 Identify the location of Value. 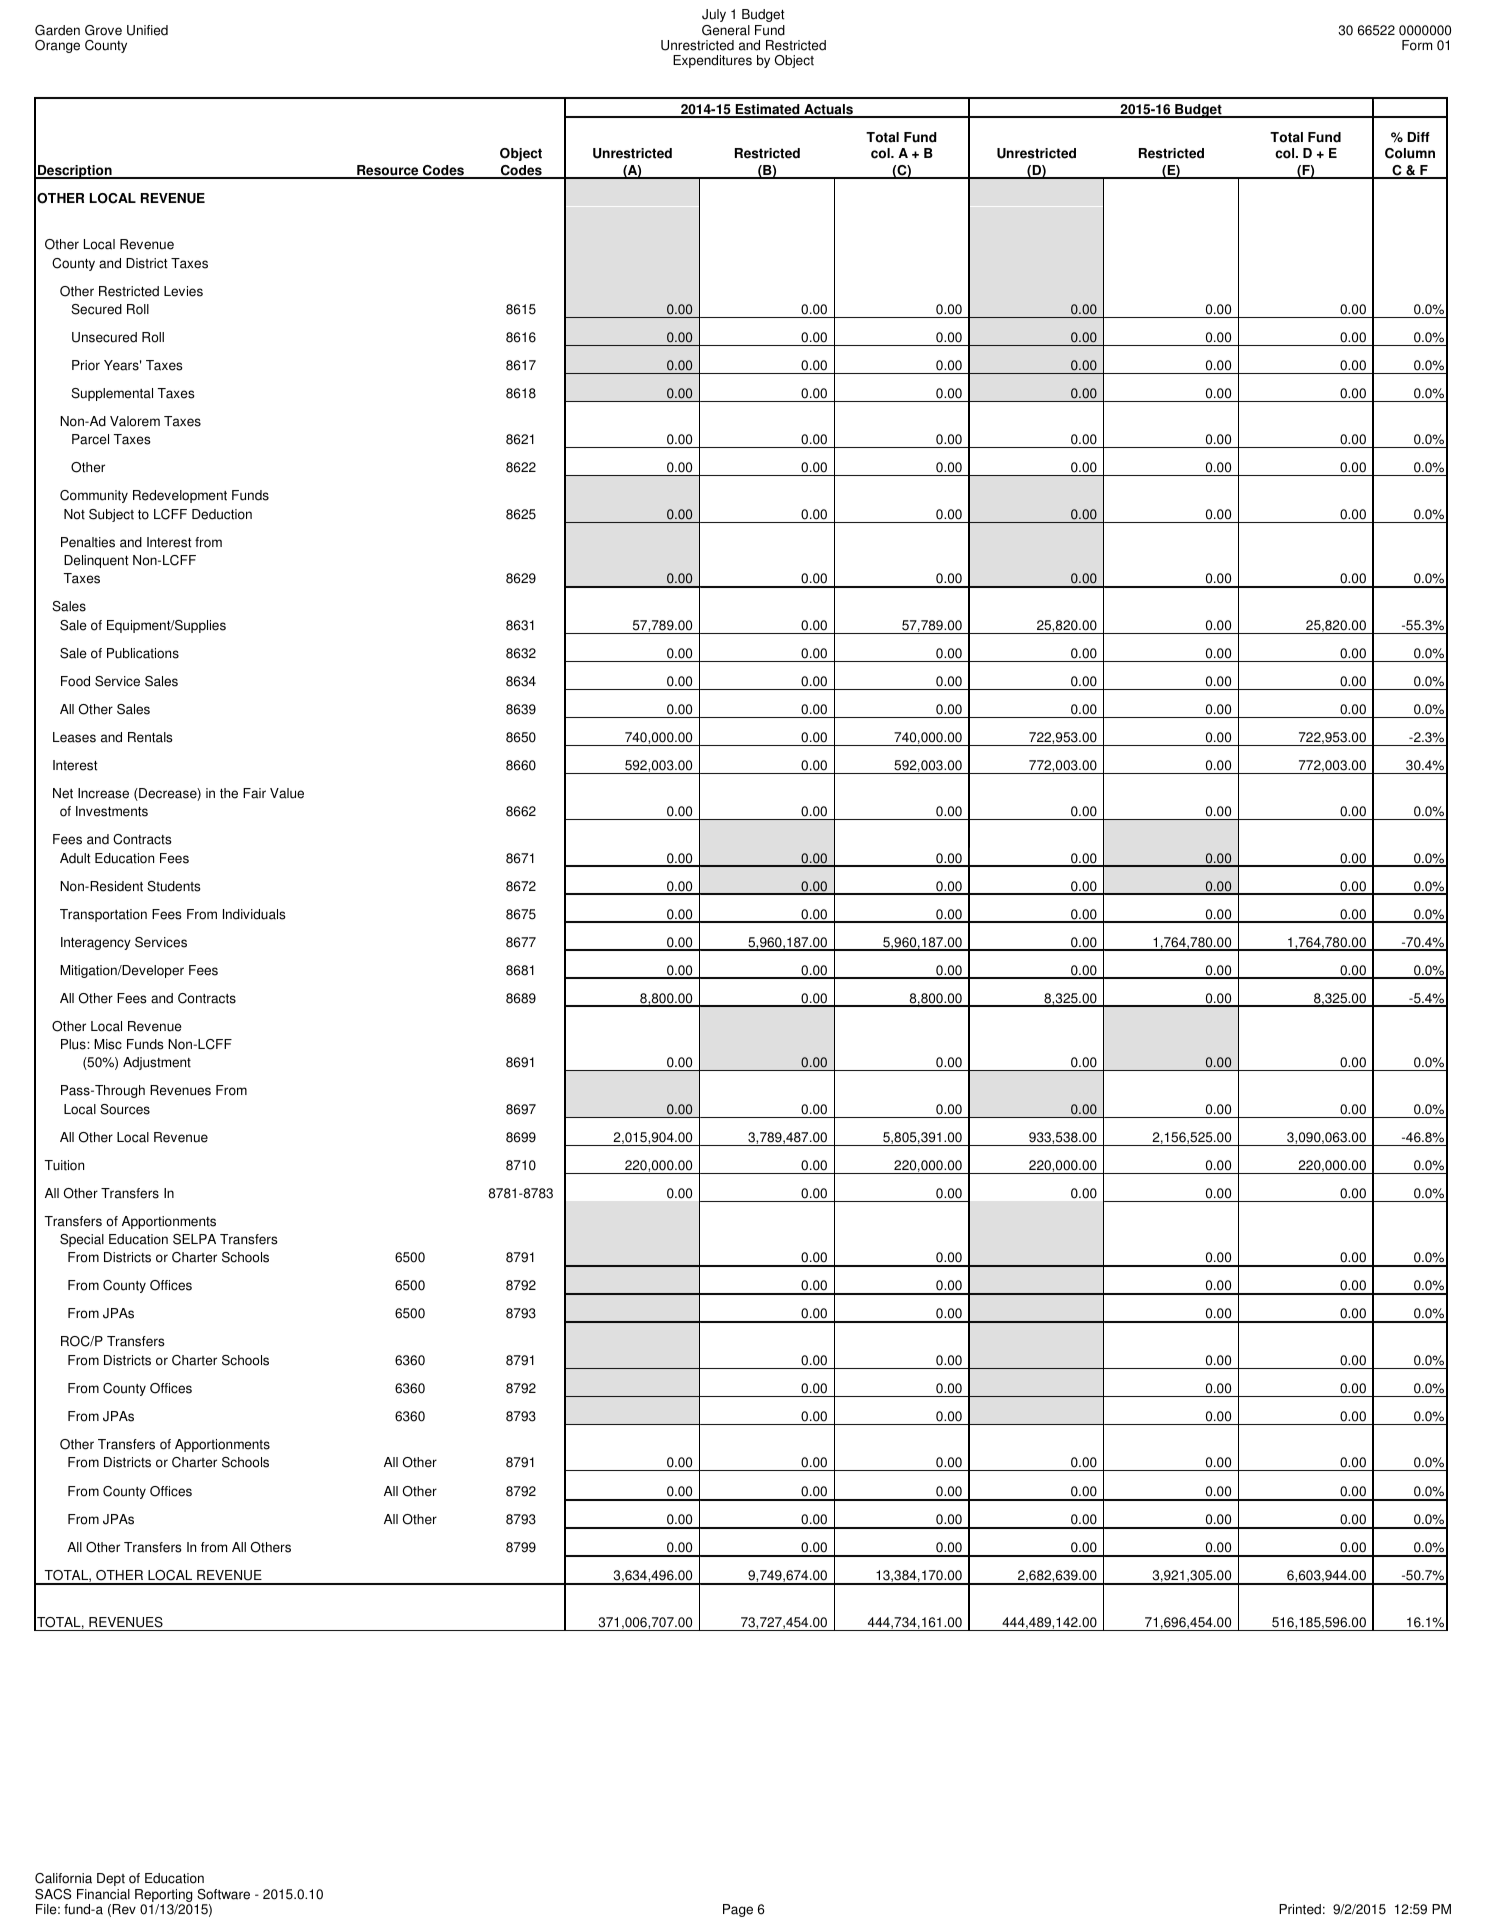
(287, 793).
